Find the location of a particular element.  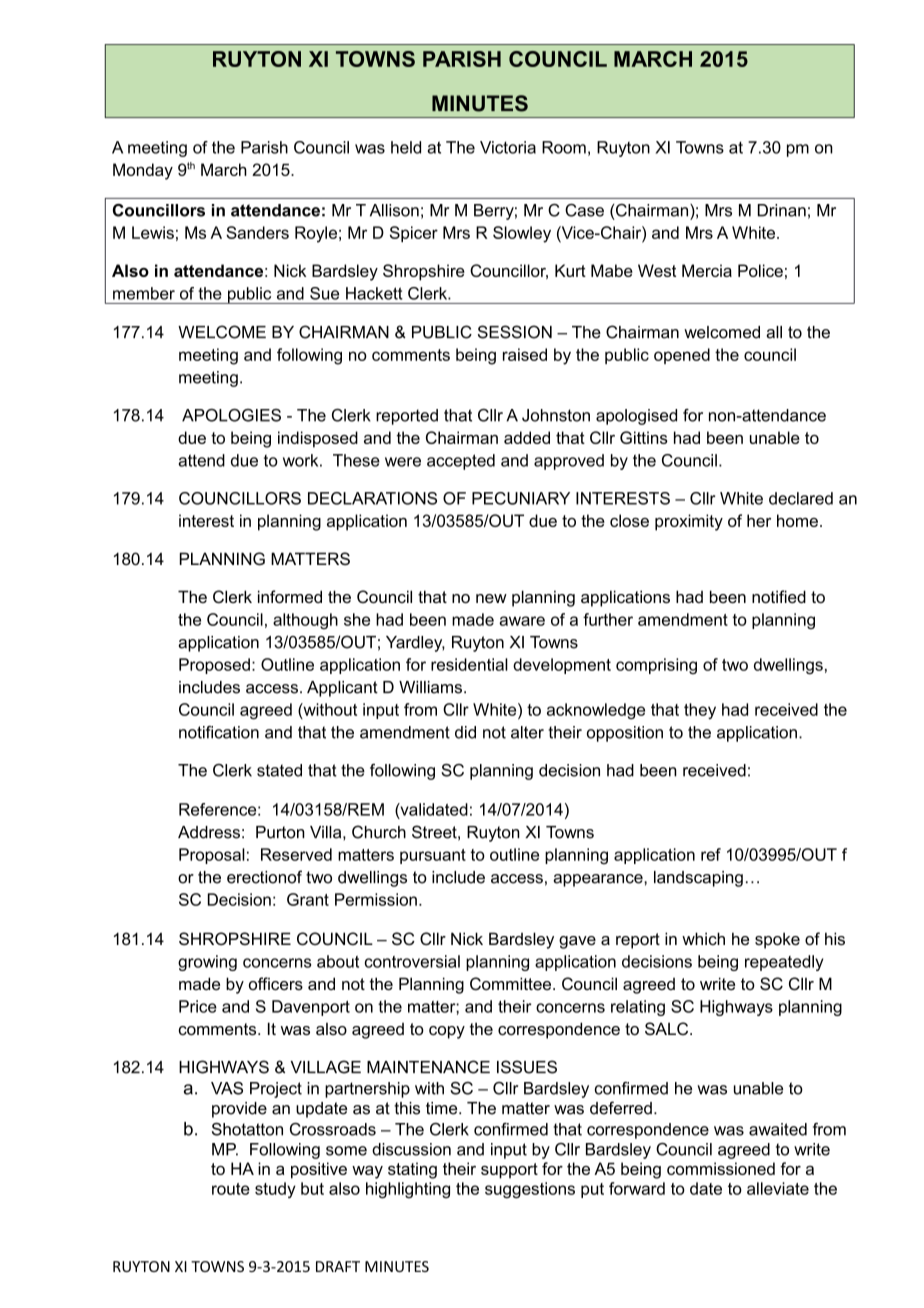

informed is located at coordinates (290, 596).
